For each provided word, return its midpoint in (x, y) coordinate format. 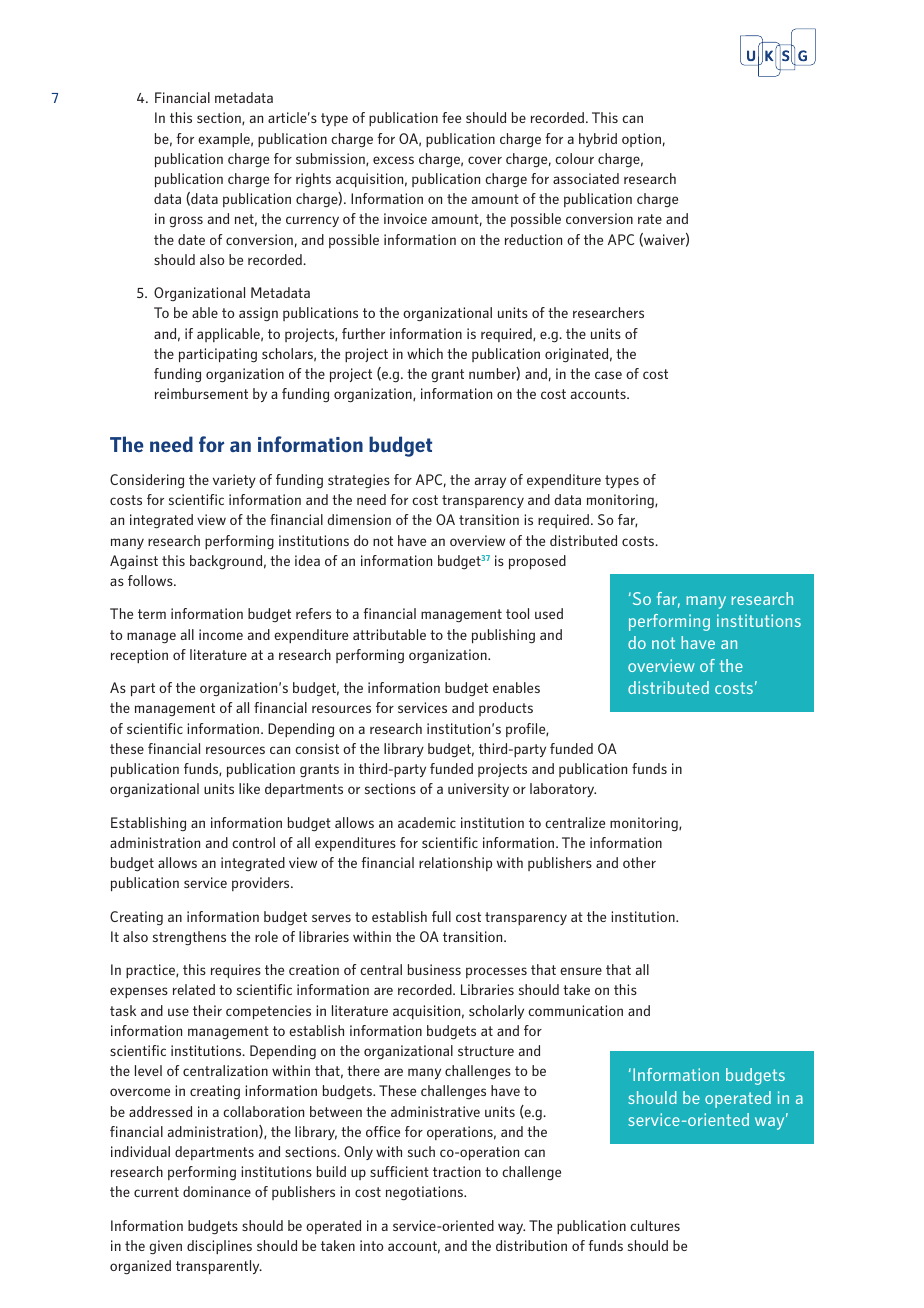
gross (186, 222)
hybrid (598, 140)
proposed (537, 562)
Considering (147, 481)
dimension (359, 519)
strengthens (189, 938)
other (639, 862)
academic (427, 822)
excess (393, 160)
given (165, 1247)
